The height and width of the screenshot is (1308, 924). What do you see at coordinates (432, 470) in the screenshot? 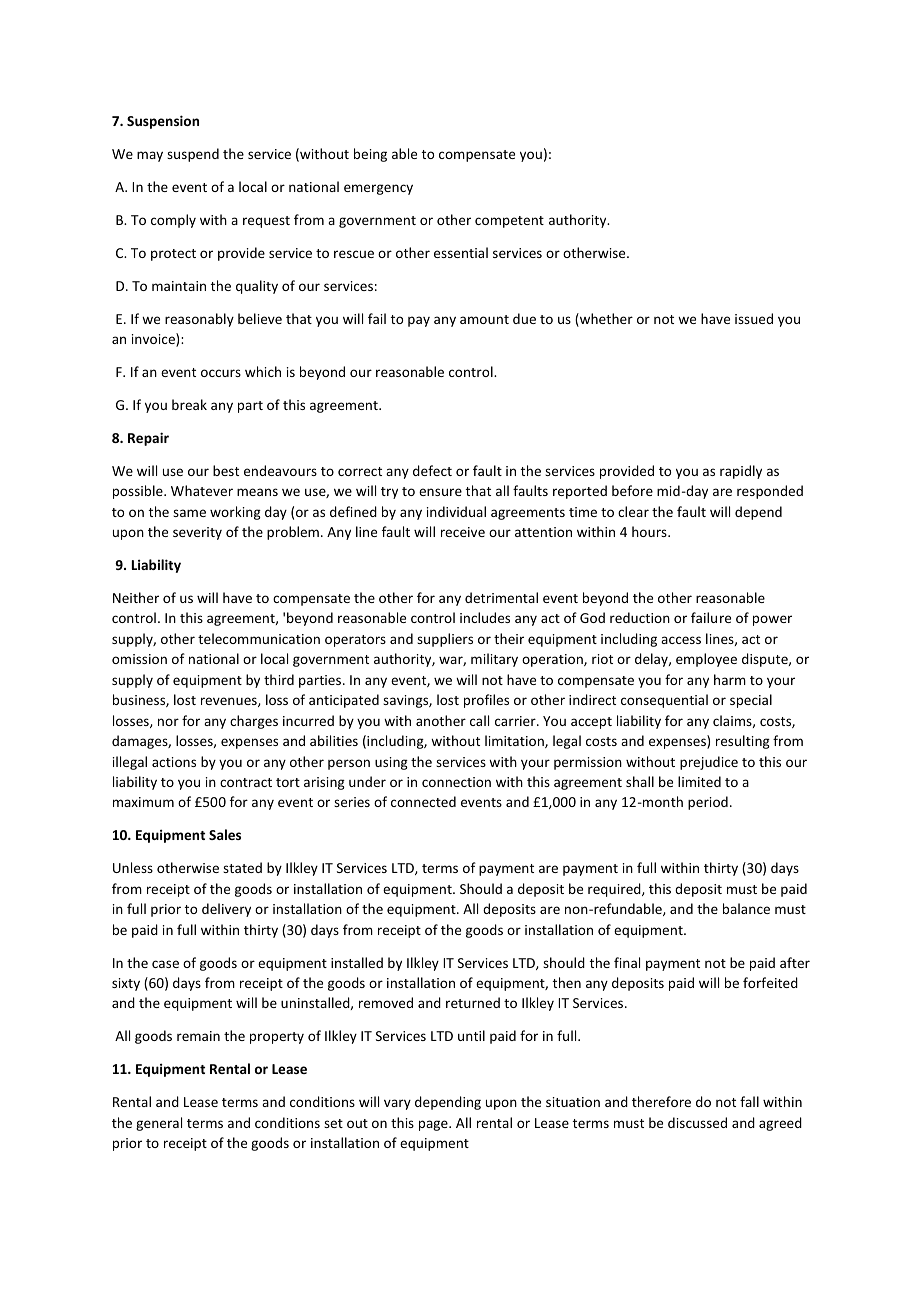
I see `defect` at bounding box center [432, 470].
